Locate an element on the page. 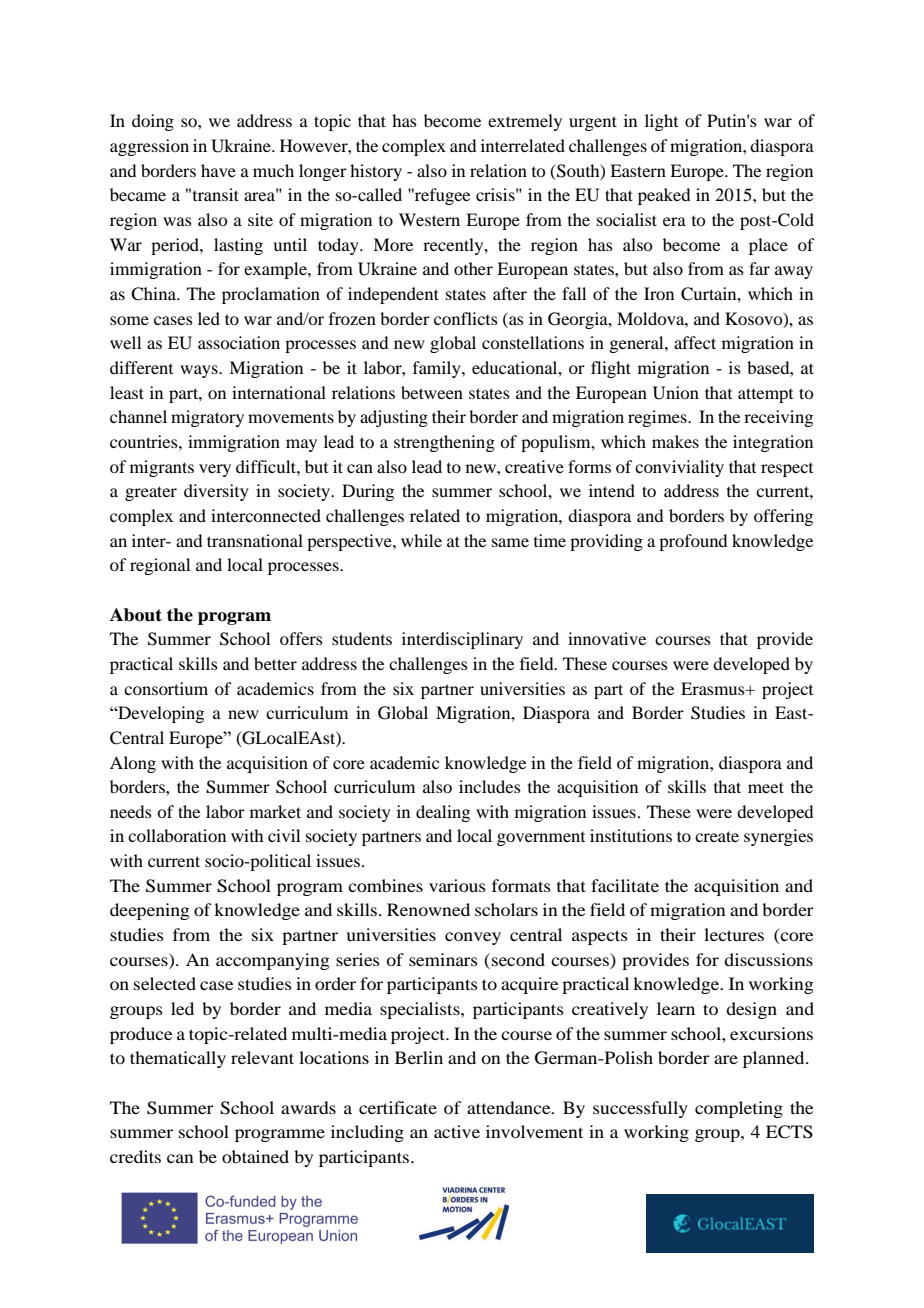 The width and height of the page is (924, 1308). students is located at coordinates (362, 638).
